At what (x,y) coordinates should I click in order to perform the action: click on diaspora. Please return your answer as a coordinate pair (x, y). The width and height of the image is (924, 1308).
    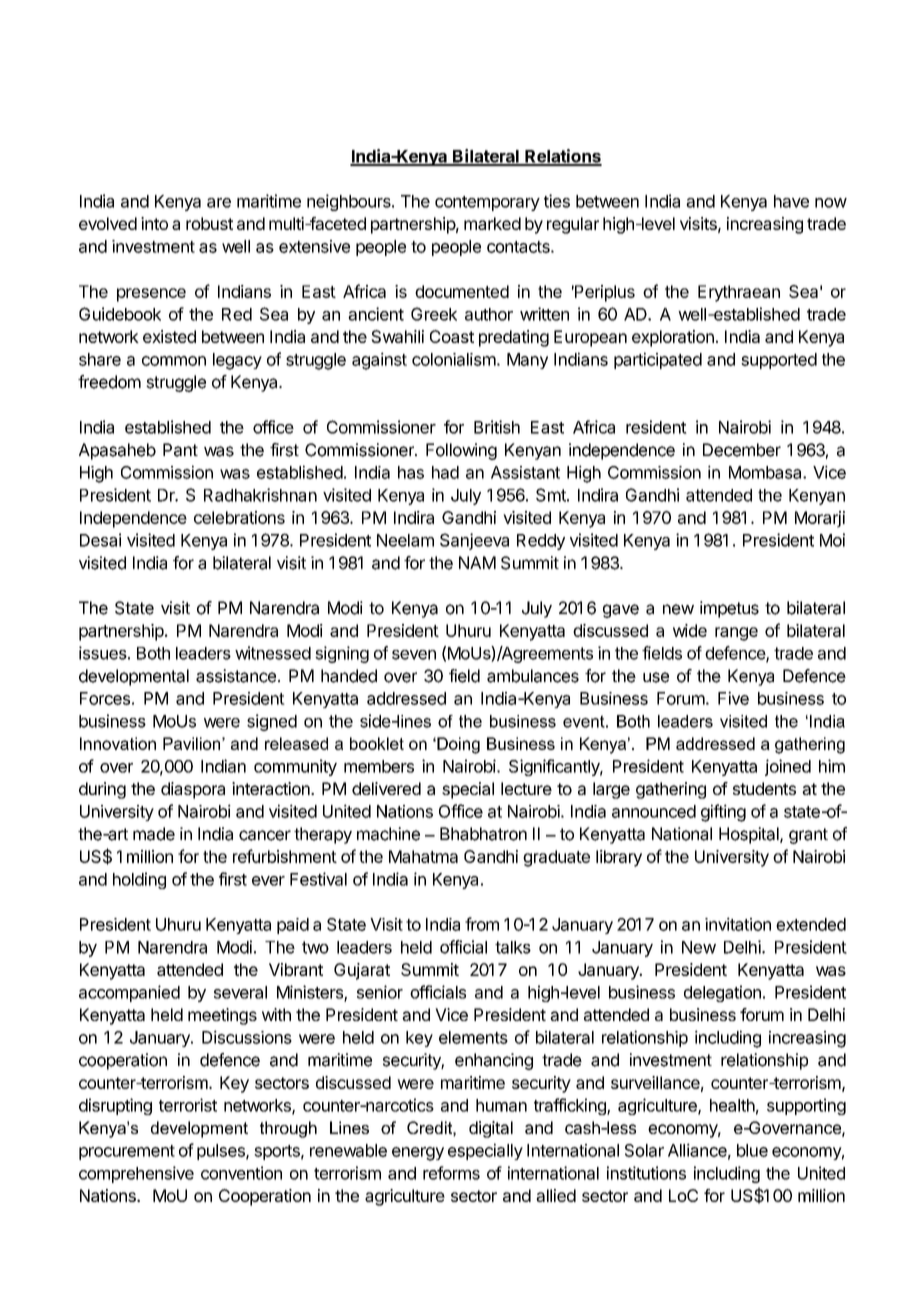
    Looking at the image, I should click on (193, 790).
